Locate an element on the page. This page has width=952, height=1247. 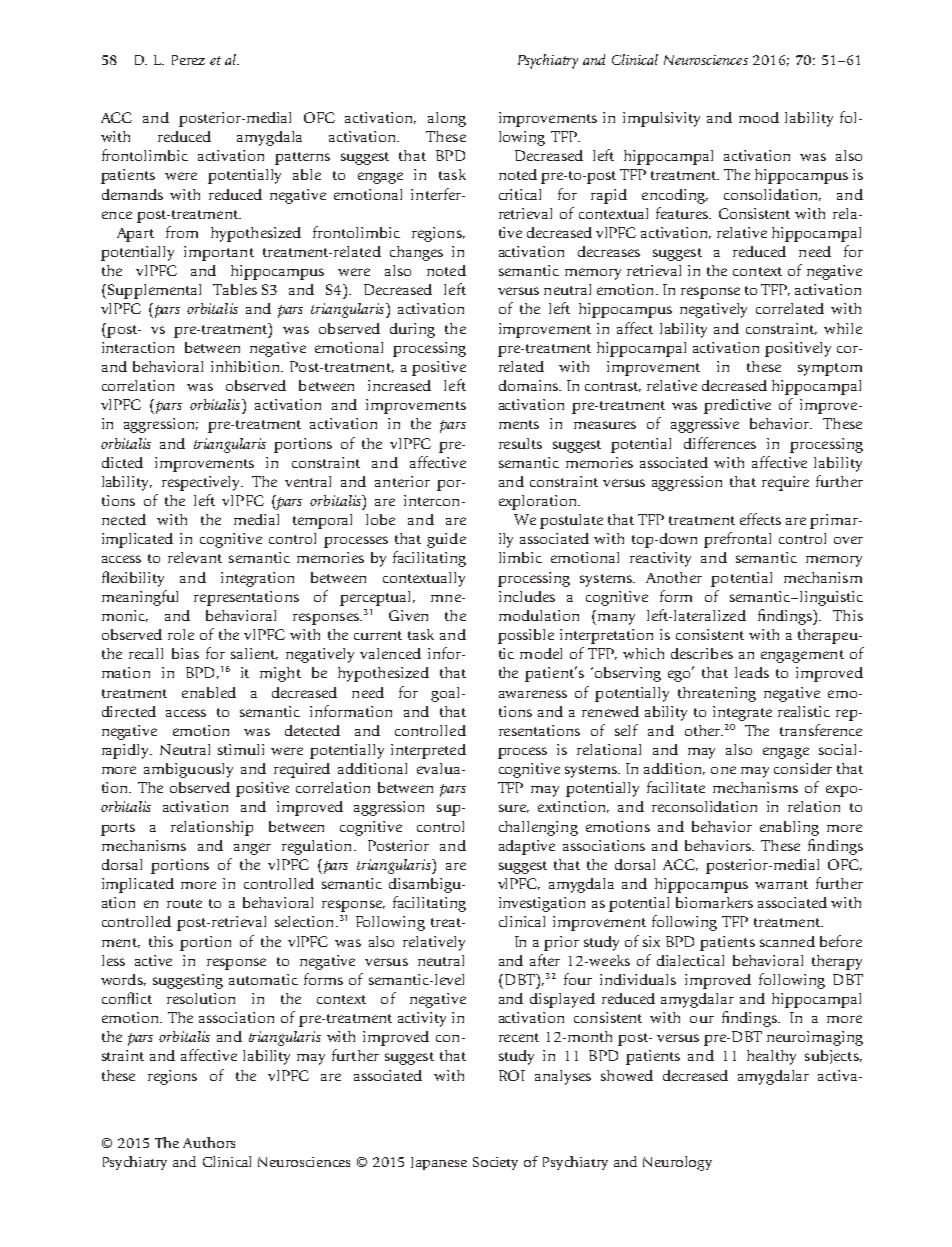
ambiguously is located at coordinates (188, 770).
